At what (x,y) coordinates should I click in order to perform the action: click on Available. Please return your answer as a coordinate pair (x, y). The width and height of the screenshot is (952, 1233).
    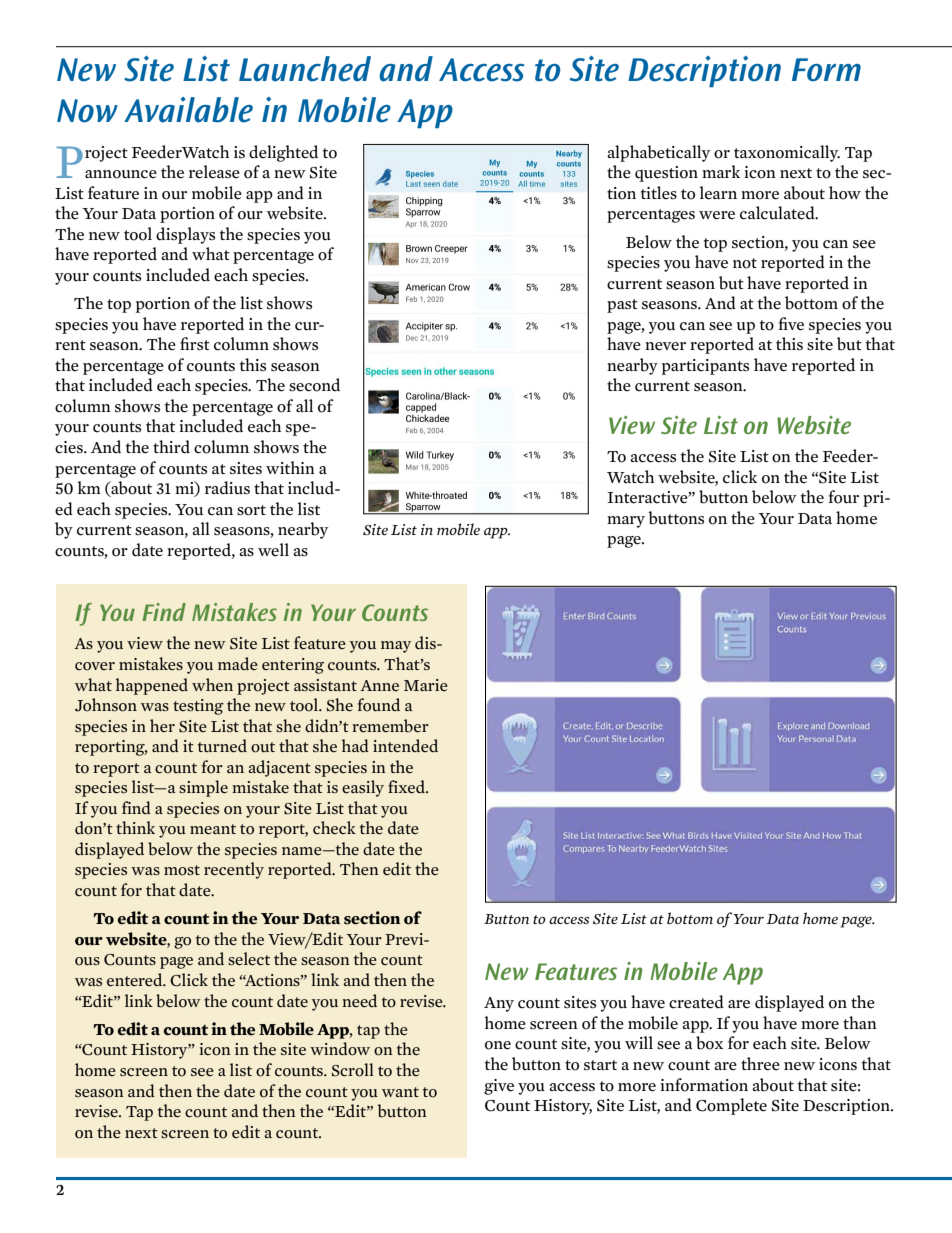
    Looking at the image, I should click on (188, 110).
